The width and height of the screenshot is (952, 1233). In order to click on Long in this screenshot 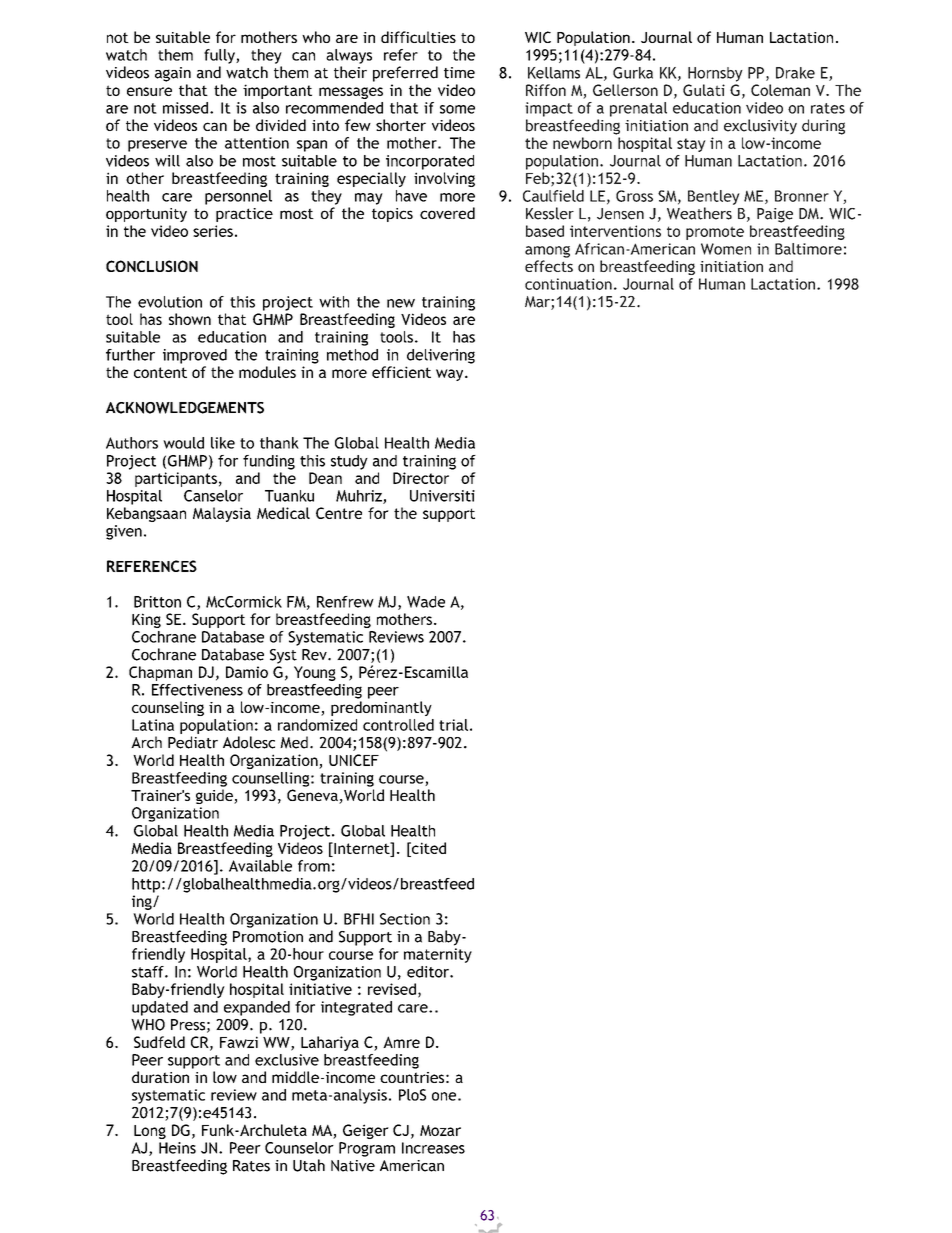, I will do `click(150, 1132)`.
